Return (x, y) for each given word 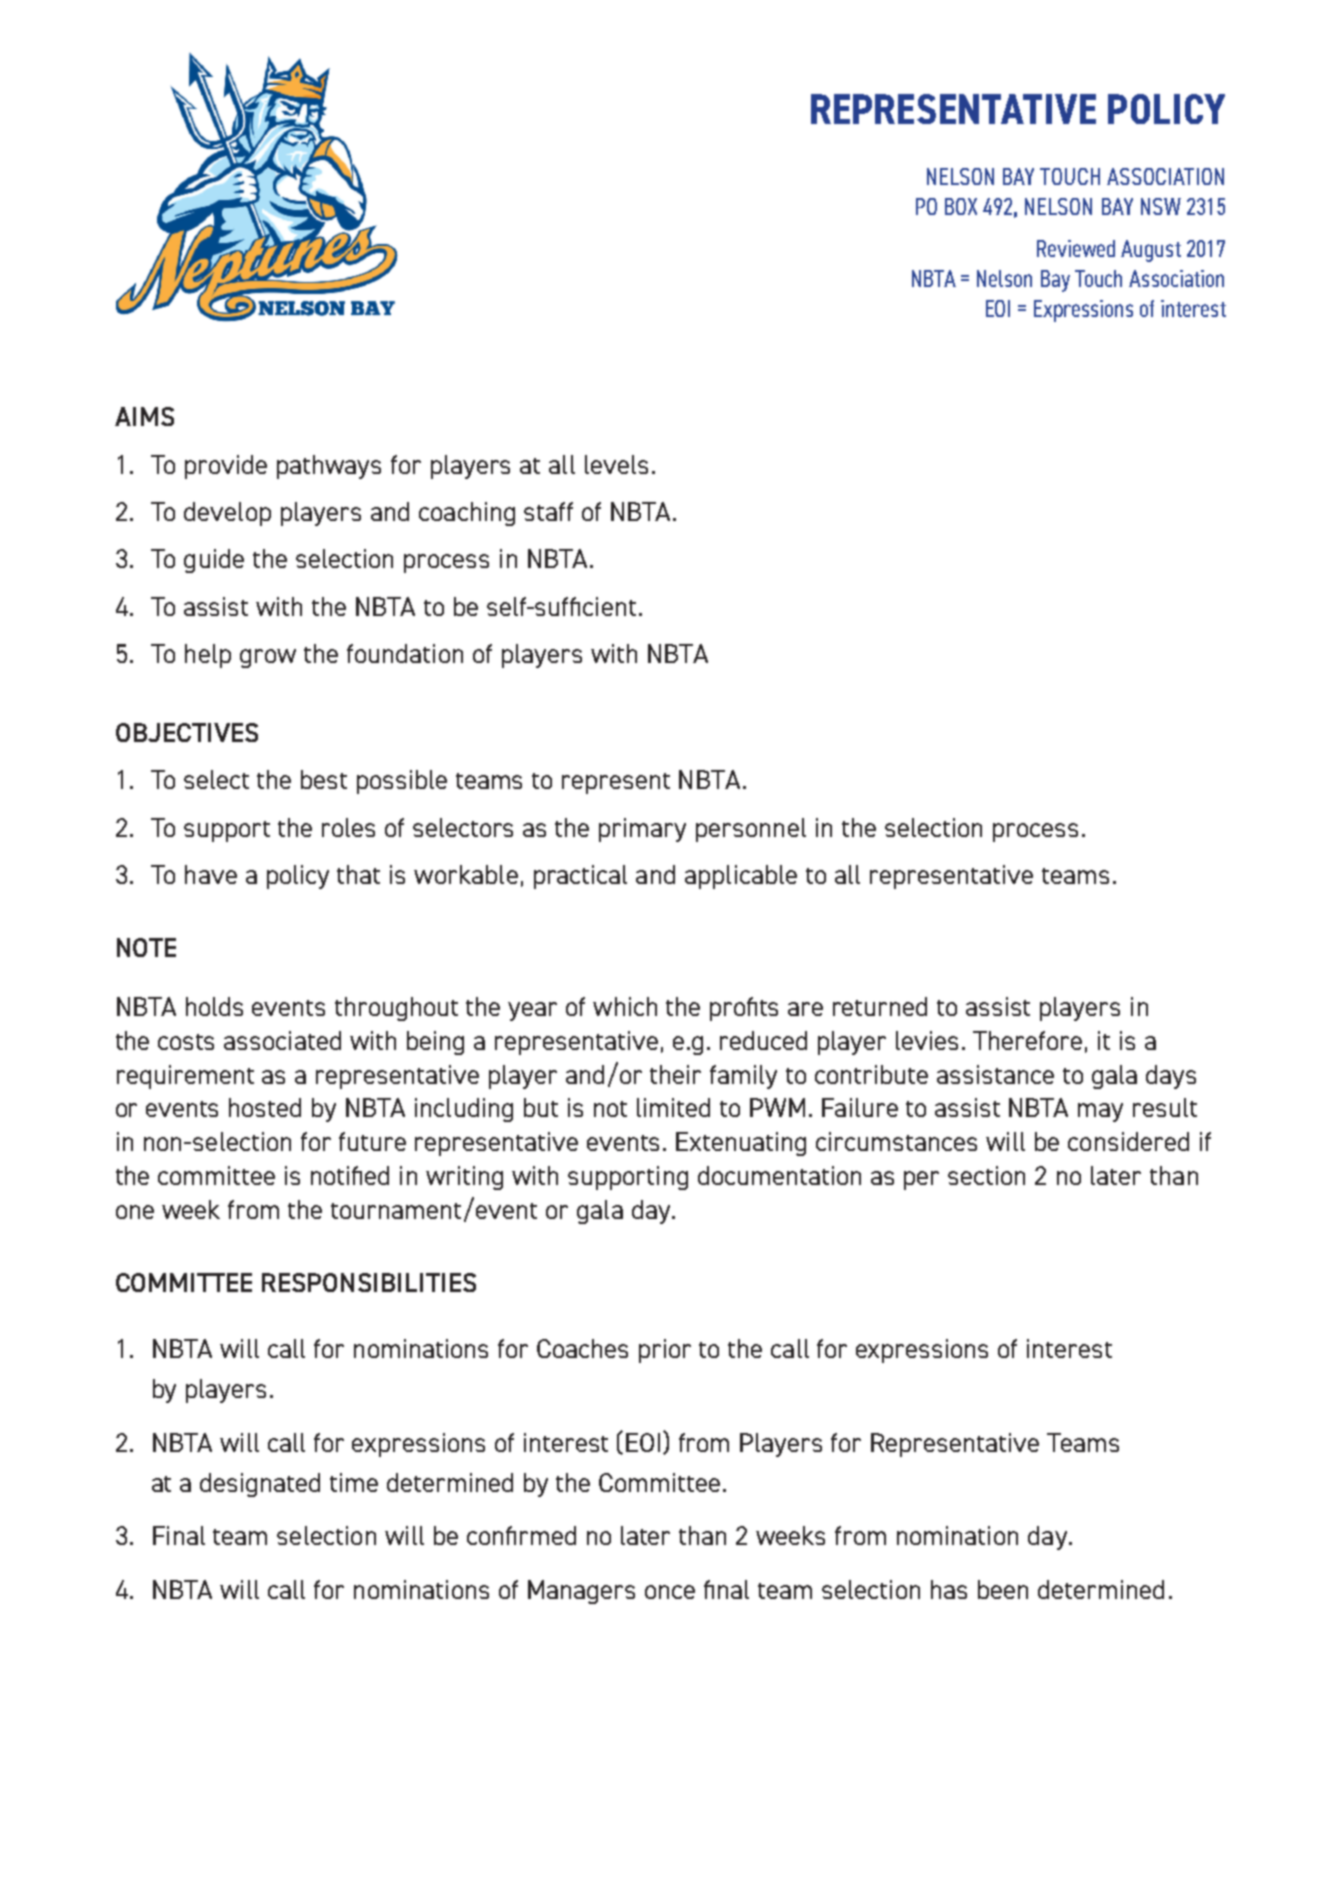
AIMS (144, 416)
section (986, 1175)
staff (548, 511)
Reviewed (1076, 248)
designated (260, 1485)
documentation (779, 1175)
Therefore (1027, 1040)
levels (616, 464)
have (211, 874)
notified (350, 1175)
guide (214, 561)
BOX (961, 206)
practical (580, 877)
